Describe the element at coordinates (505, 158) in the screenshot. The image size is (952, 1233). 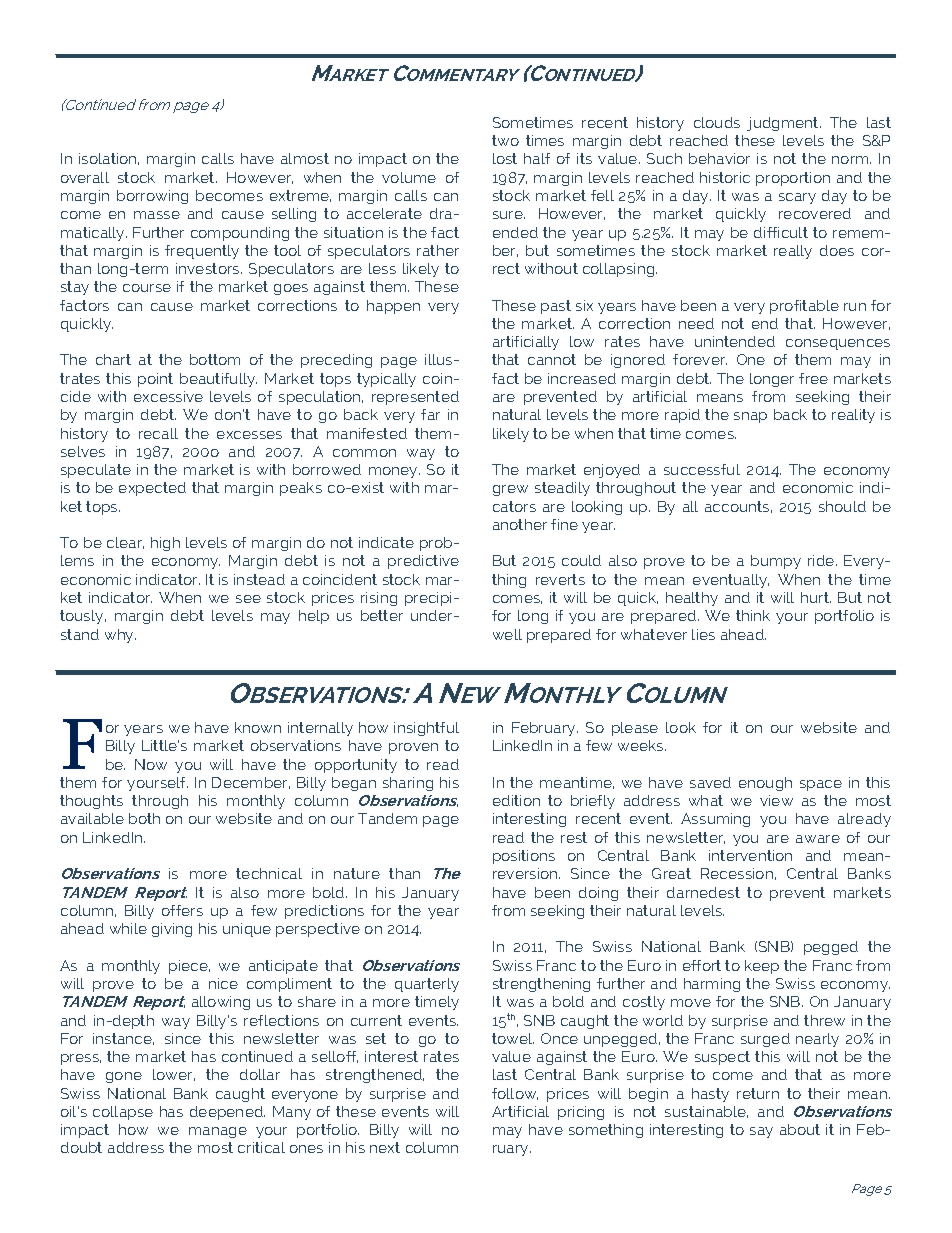
I see `lost` at that location.
